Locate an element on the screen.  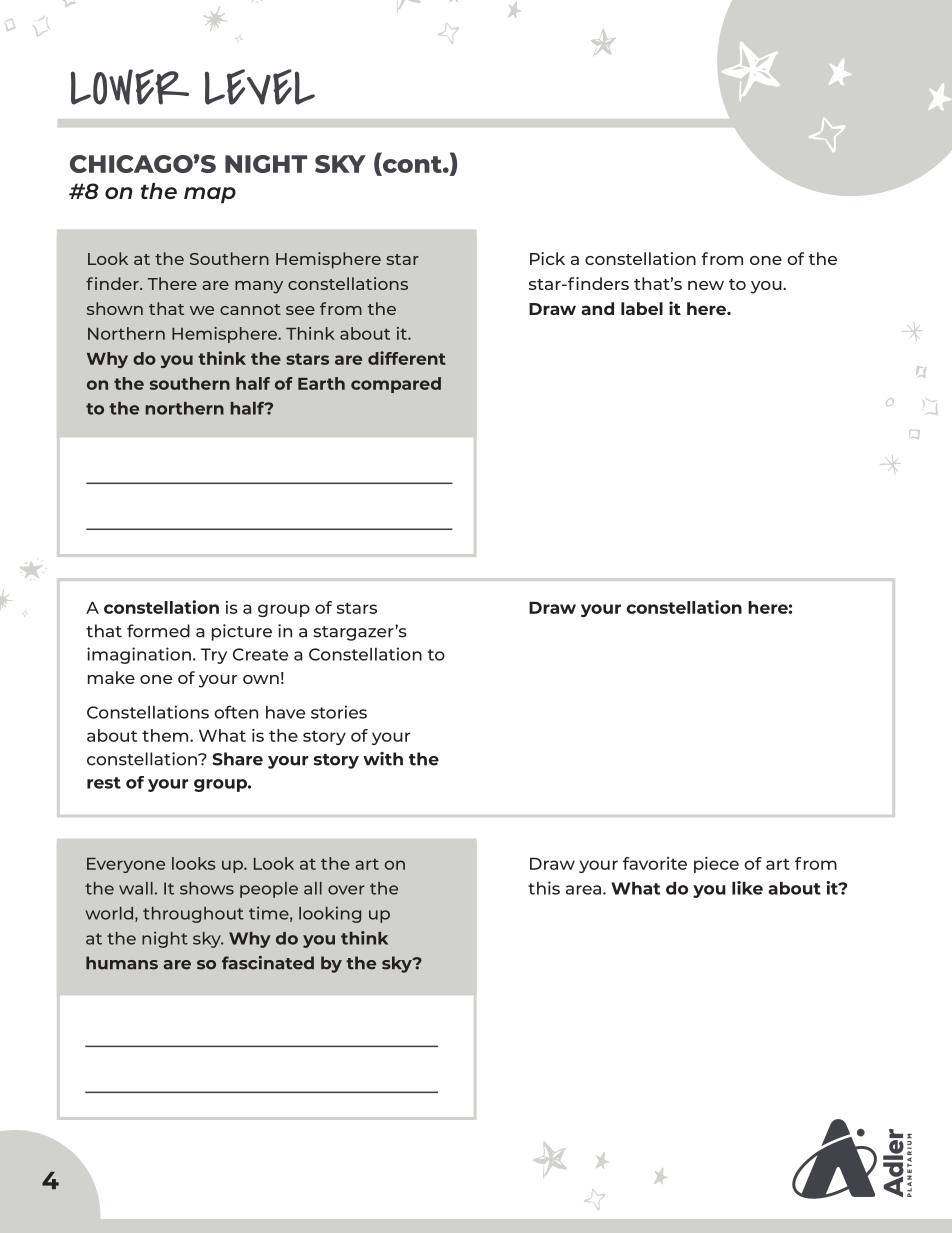
LOWER is located at coordinates (130, 87).
